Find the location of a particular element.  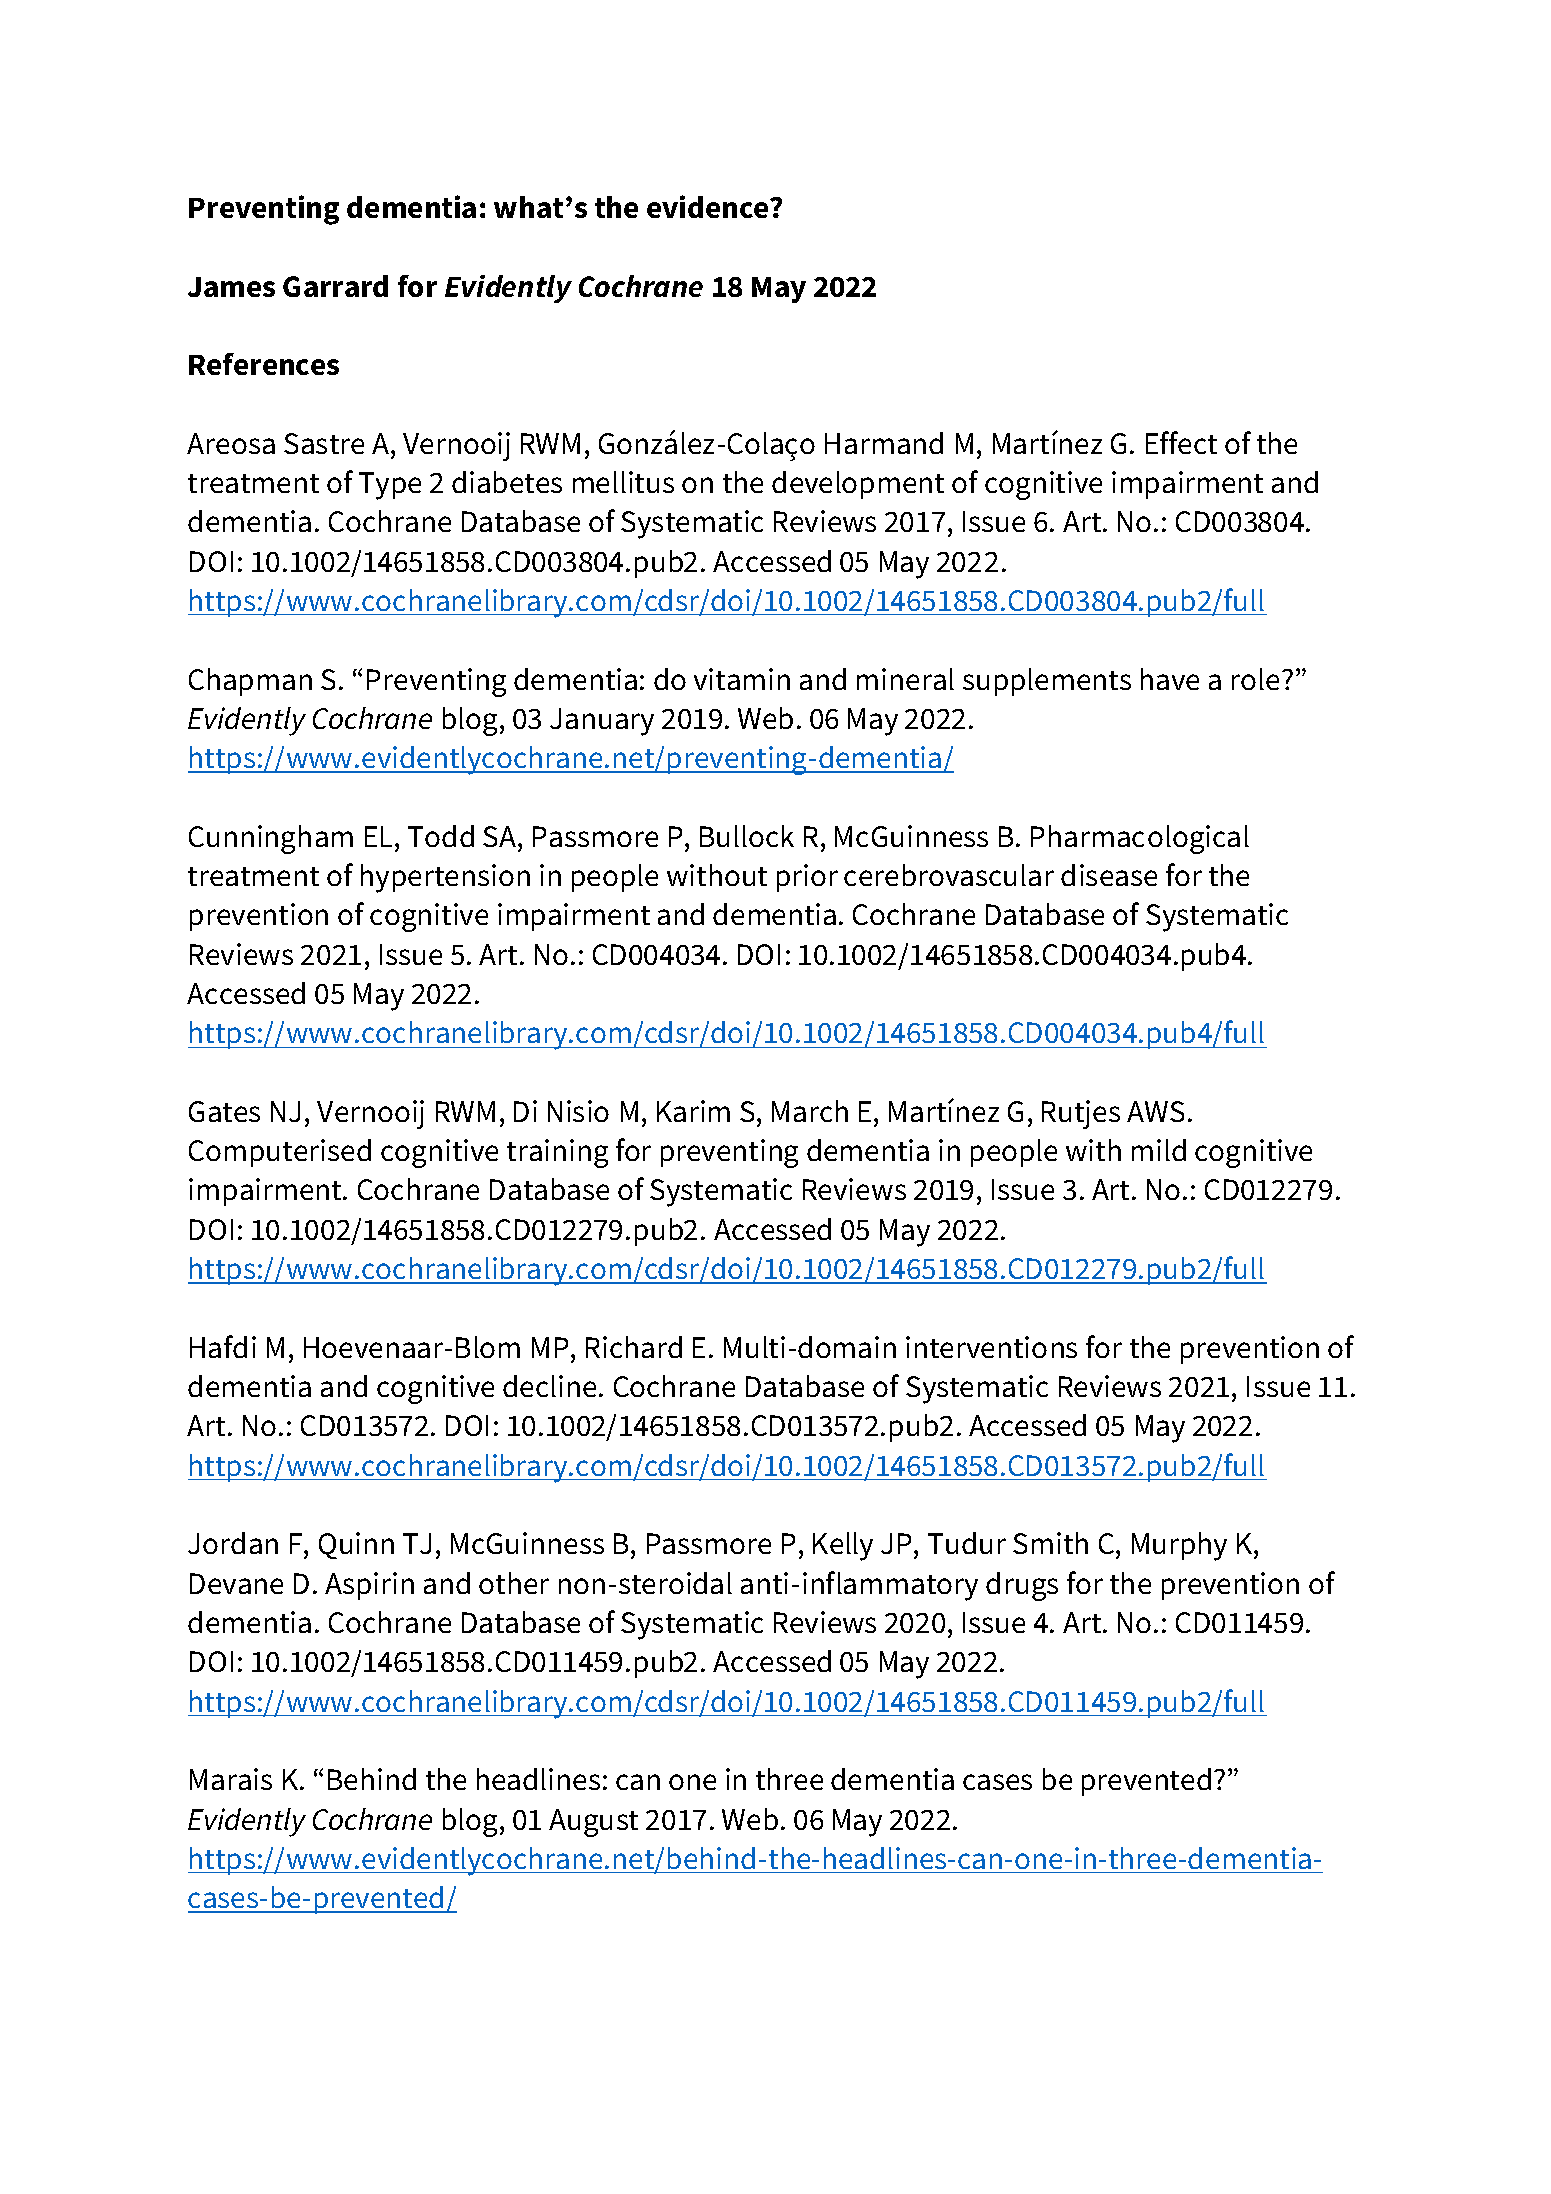

Garrard is located at coordinates (335, 286).
